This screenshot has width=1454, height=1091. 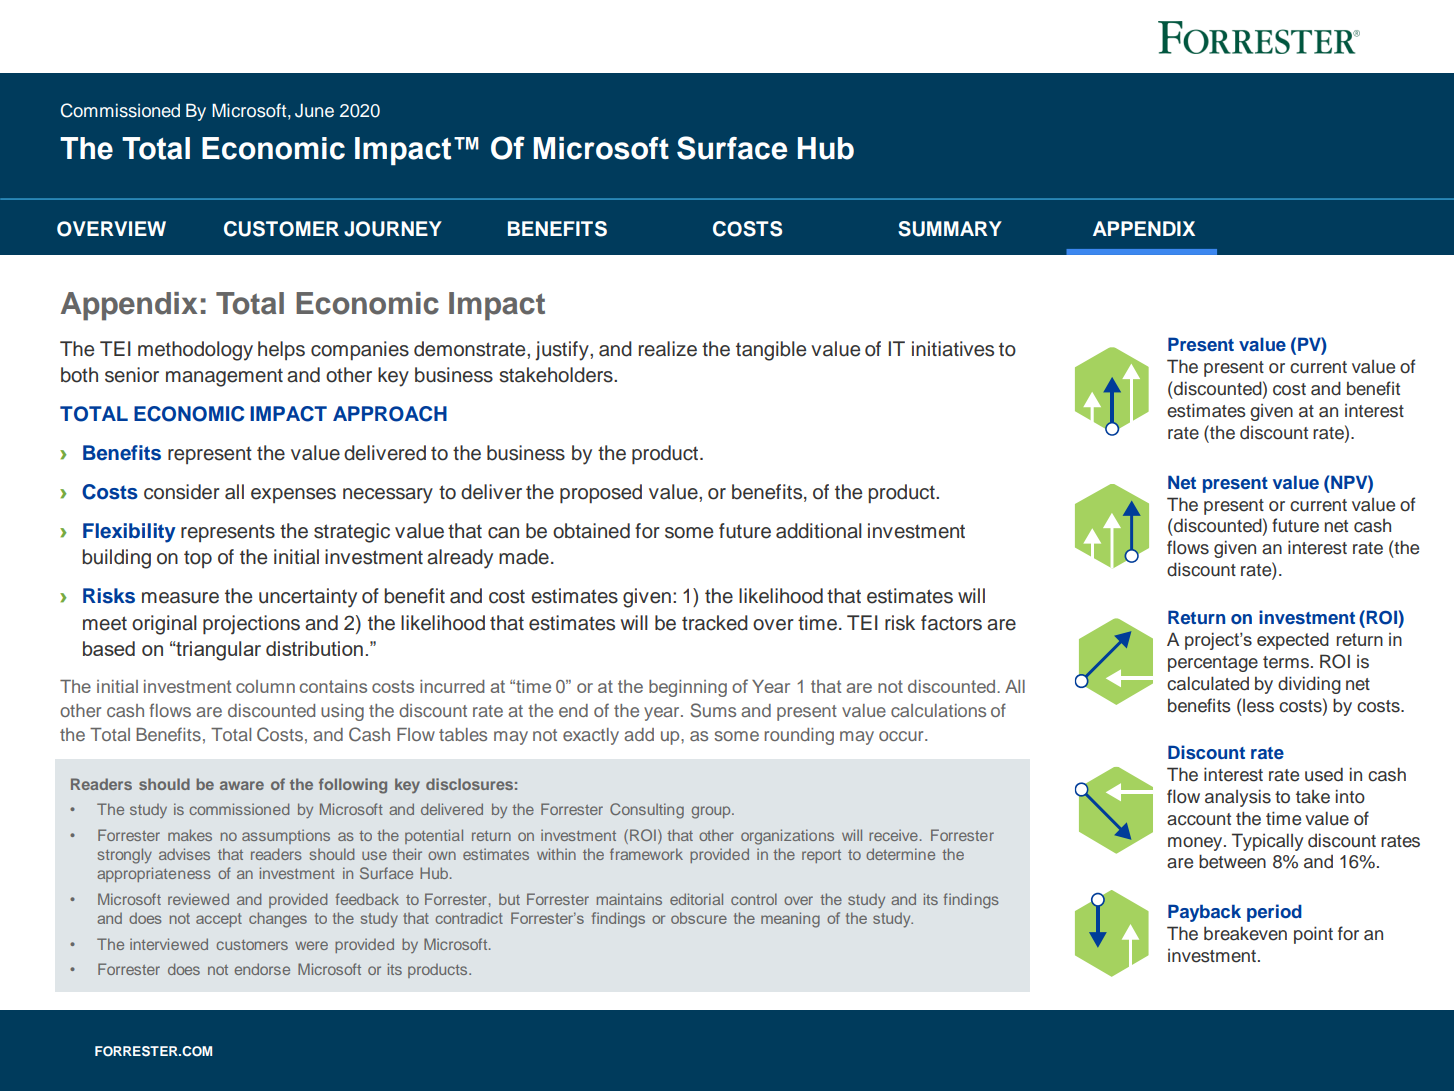 What do you see at coordinates (1258, 706) in the screenshot?
I see `less` at bounding box center [1258, 706].
